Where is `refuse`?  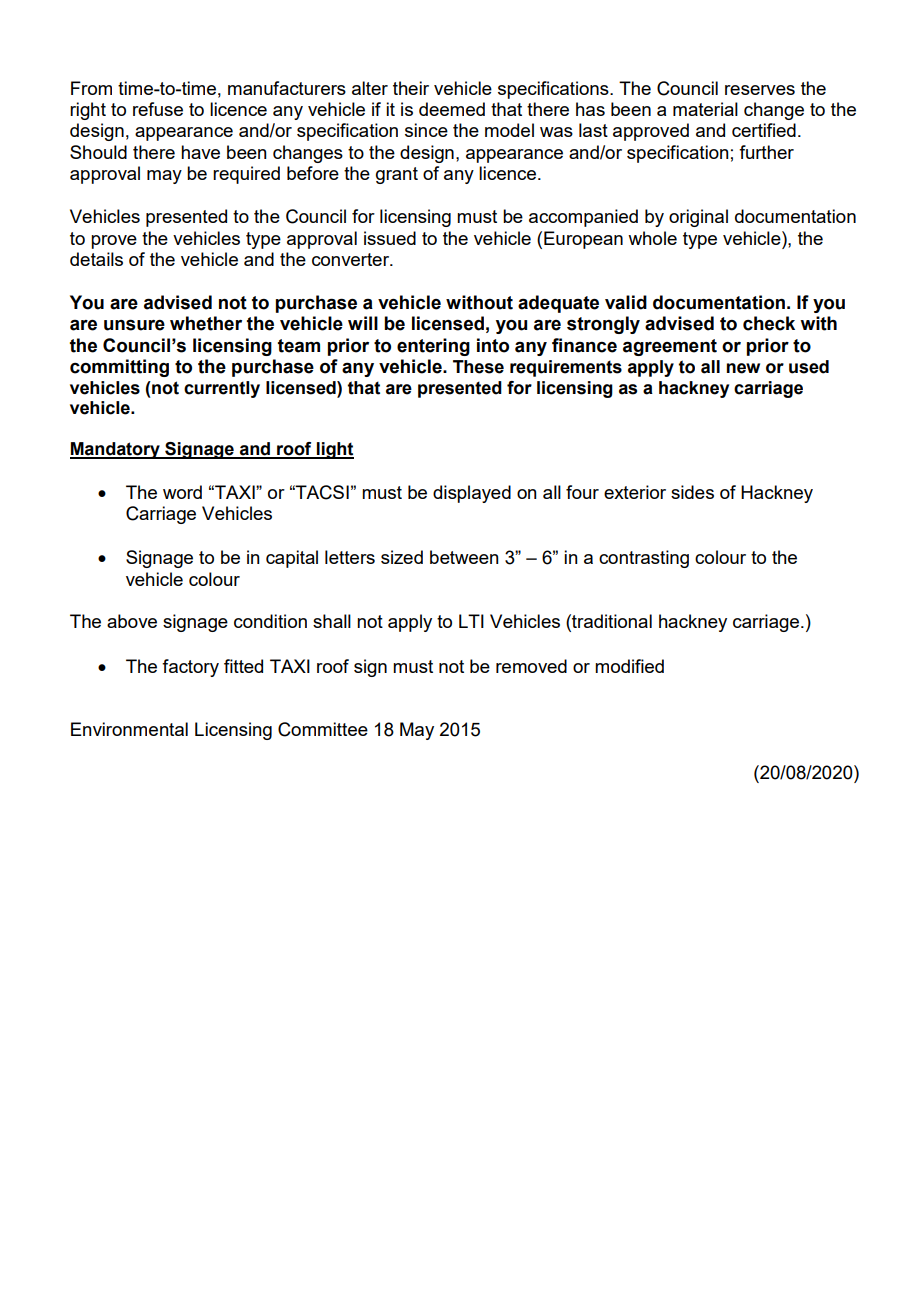 refuse is located at coordinates (158, 109).
